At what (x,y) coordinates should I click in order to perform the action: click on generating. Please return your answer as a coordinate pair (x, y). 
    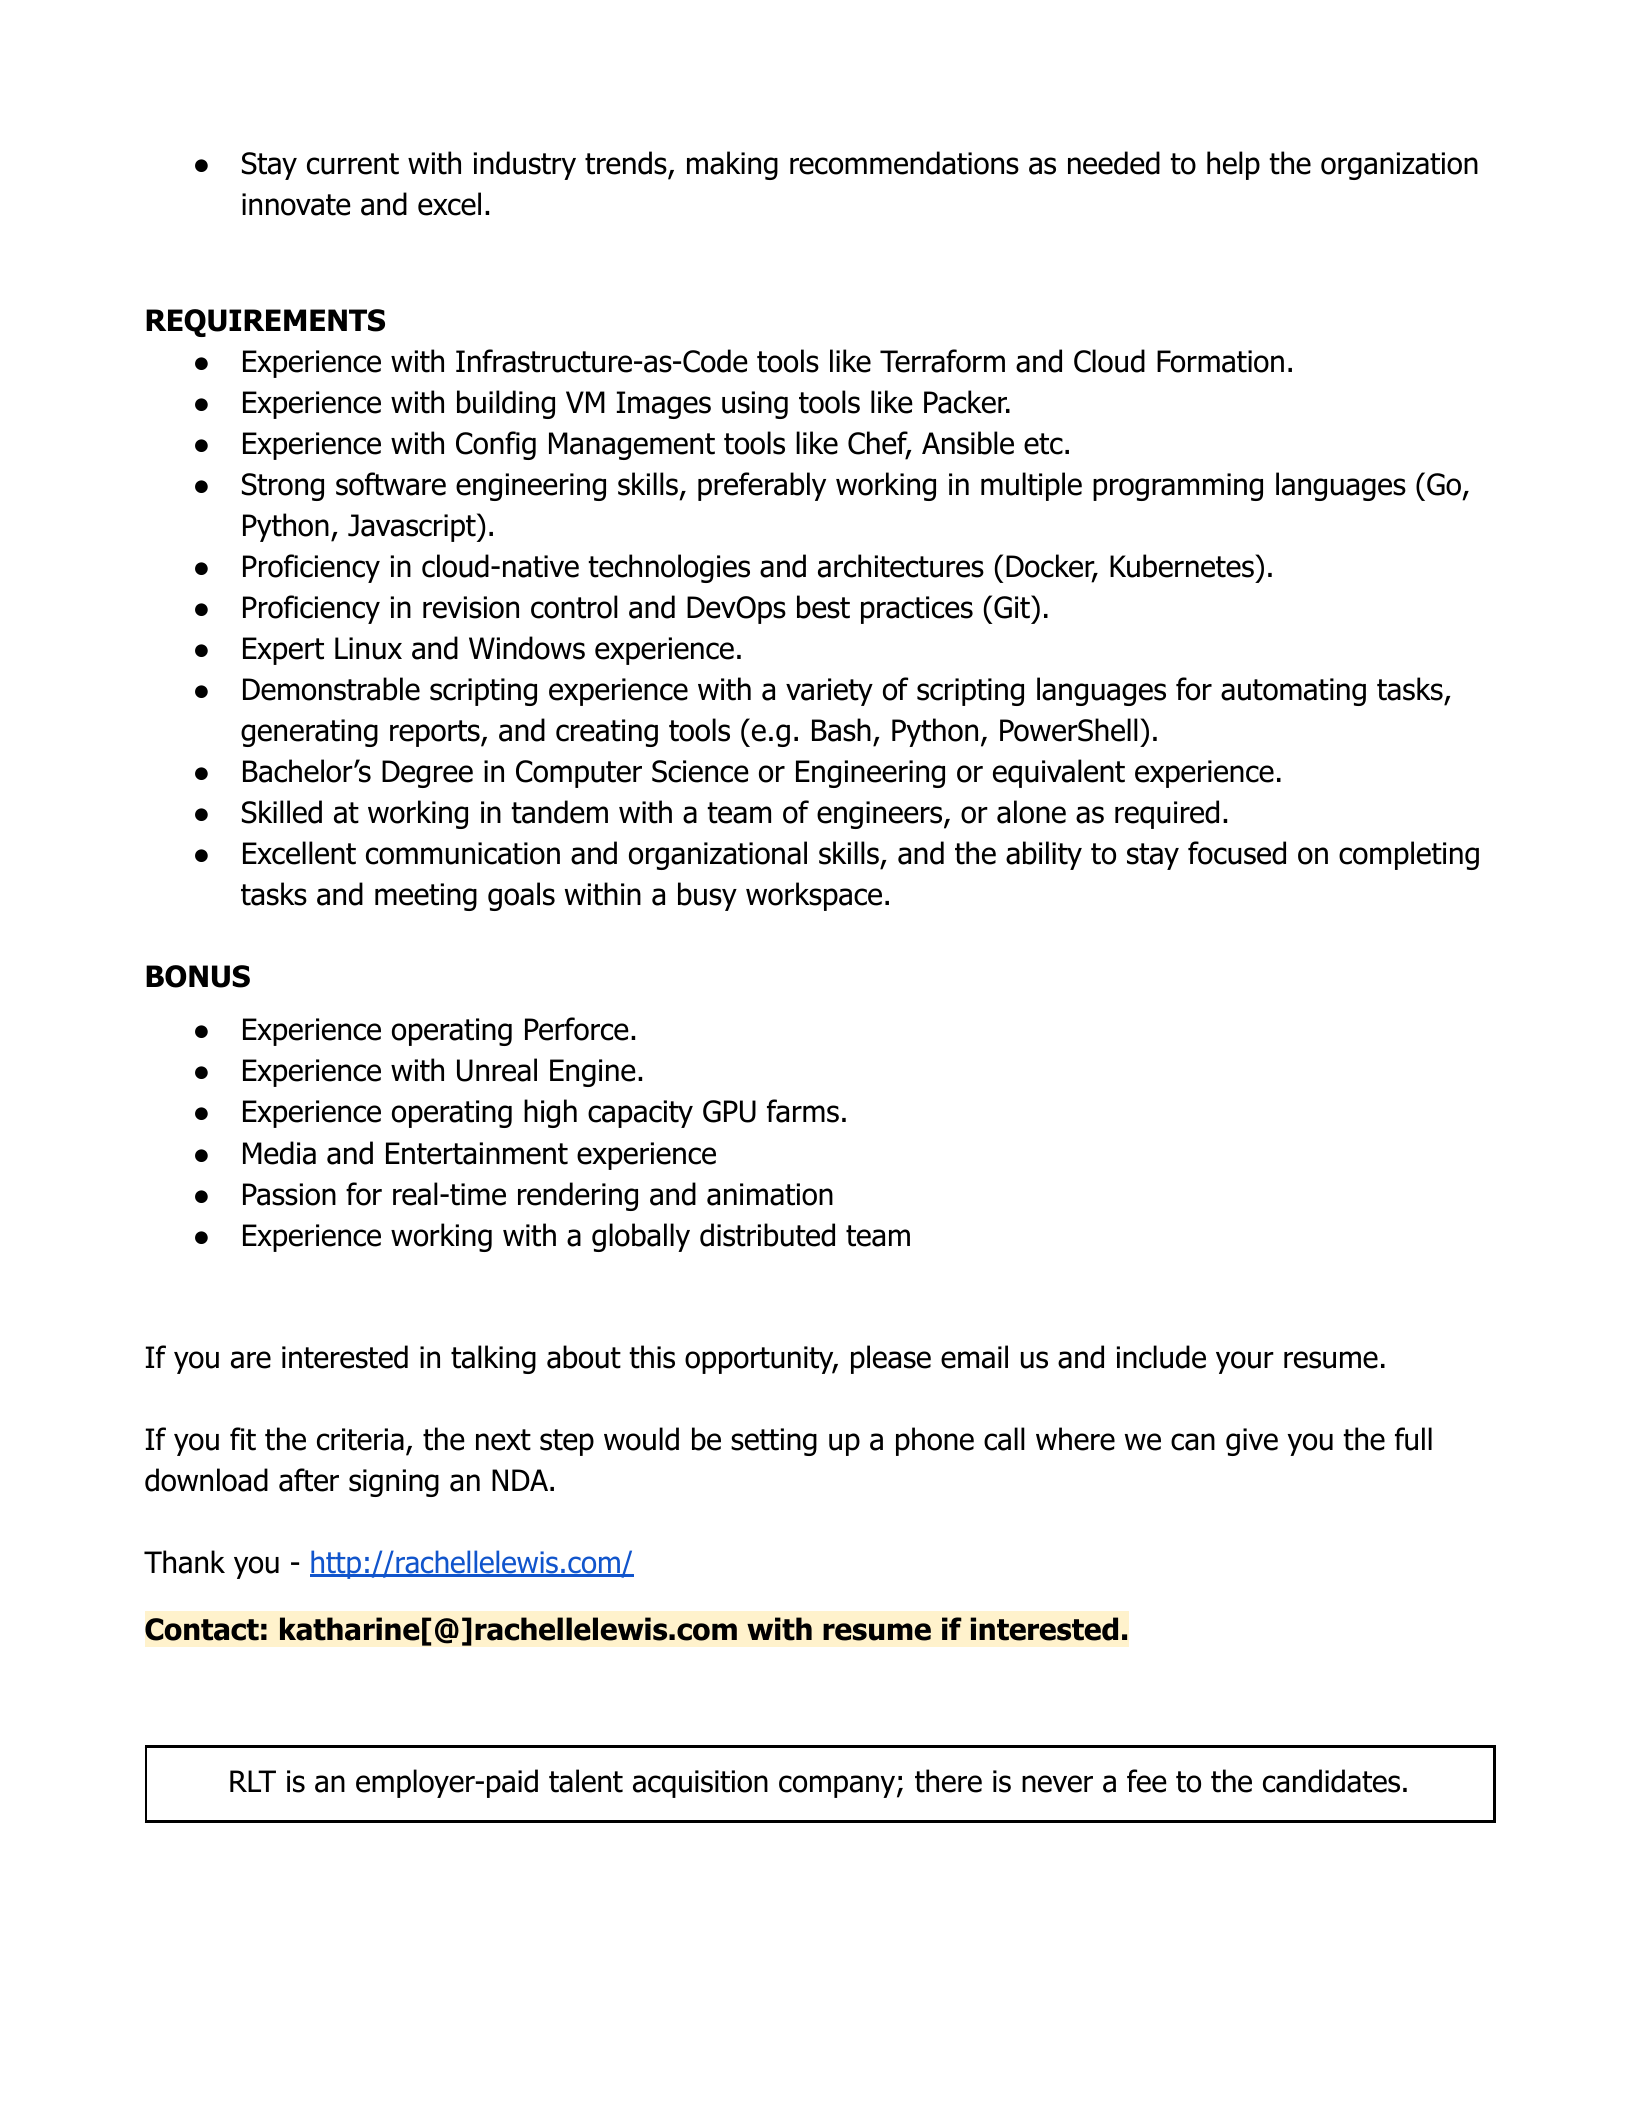
    Looking at the image, I should click on (309, 733).
